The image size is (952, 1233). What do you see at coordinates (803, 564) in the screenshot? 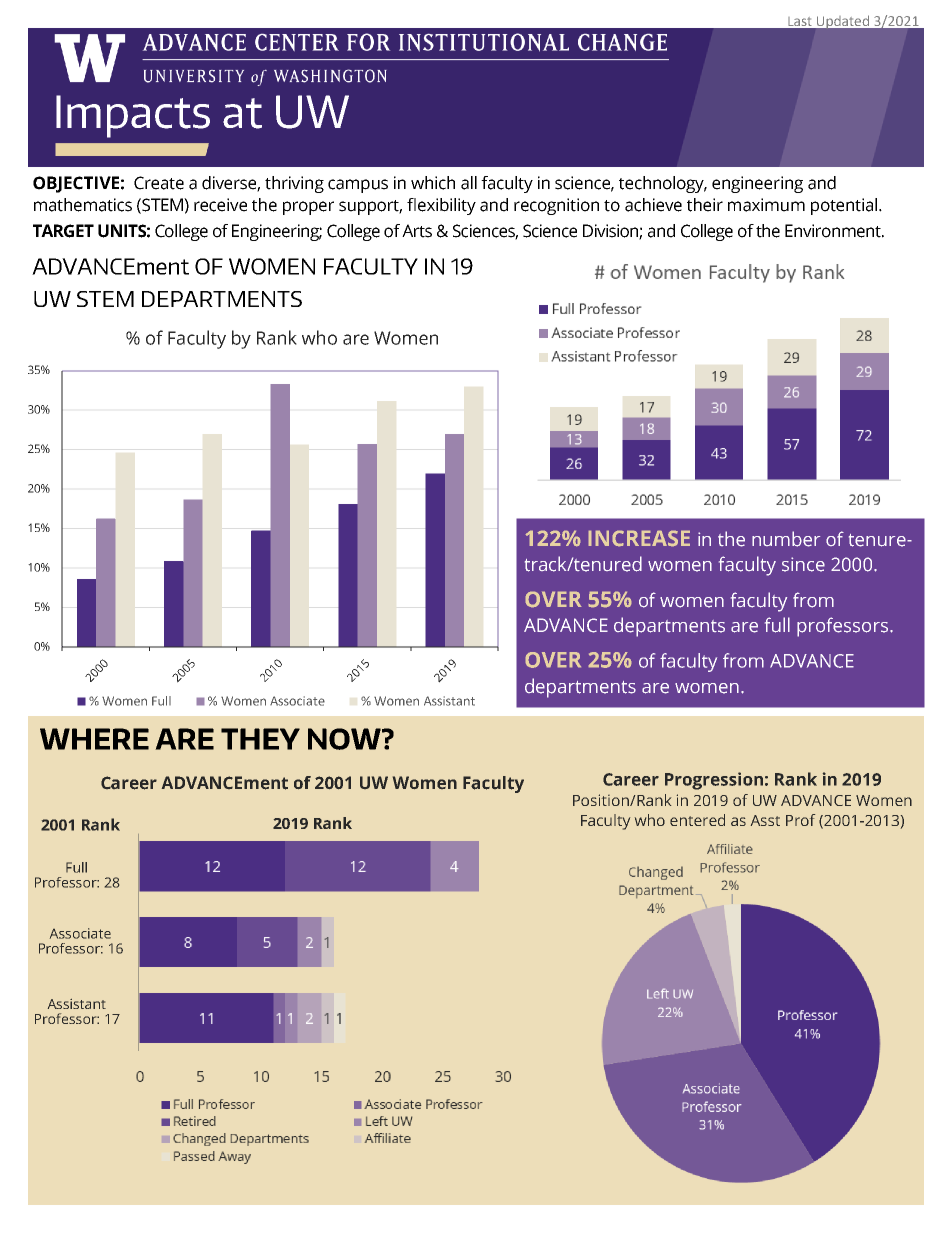
I see `since` at bounding box center [803, 564].
